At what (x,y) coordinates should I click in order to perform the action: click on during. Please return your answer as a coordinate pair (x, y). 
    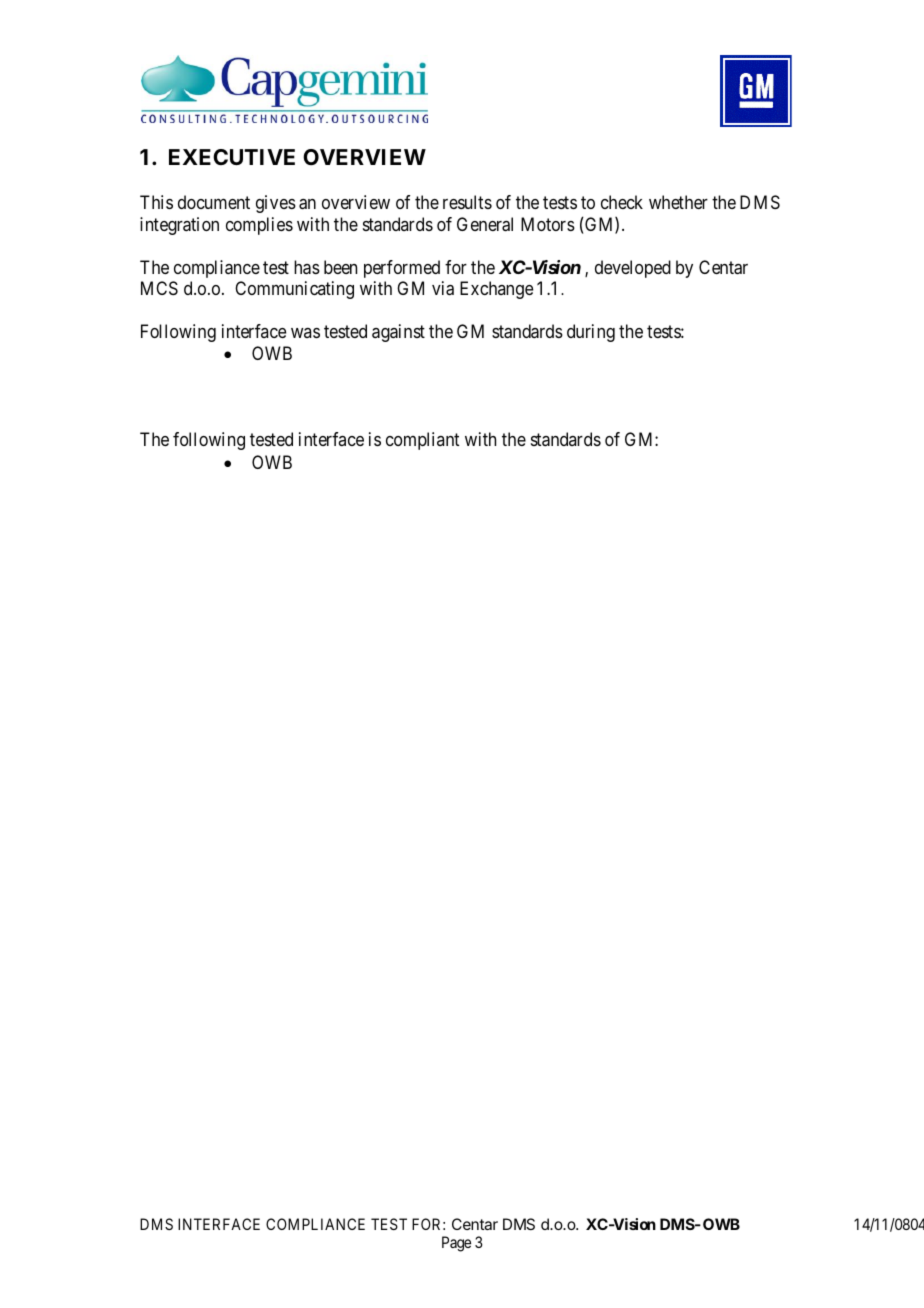
    Looking at the image, I should click on (591, 333).
